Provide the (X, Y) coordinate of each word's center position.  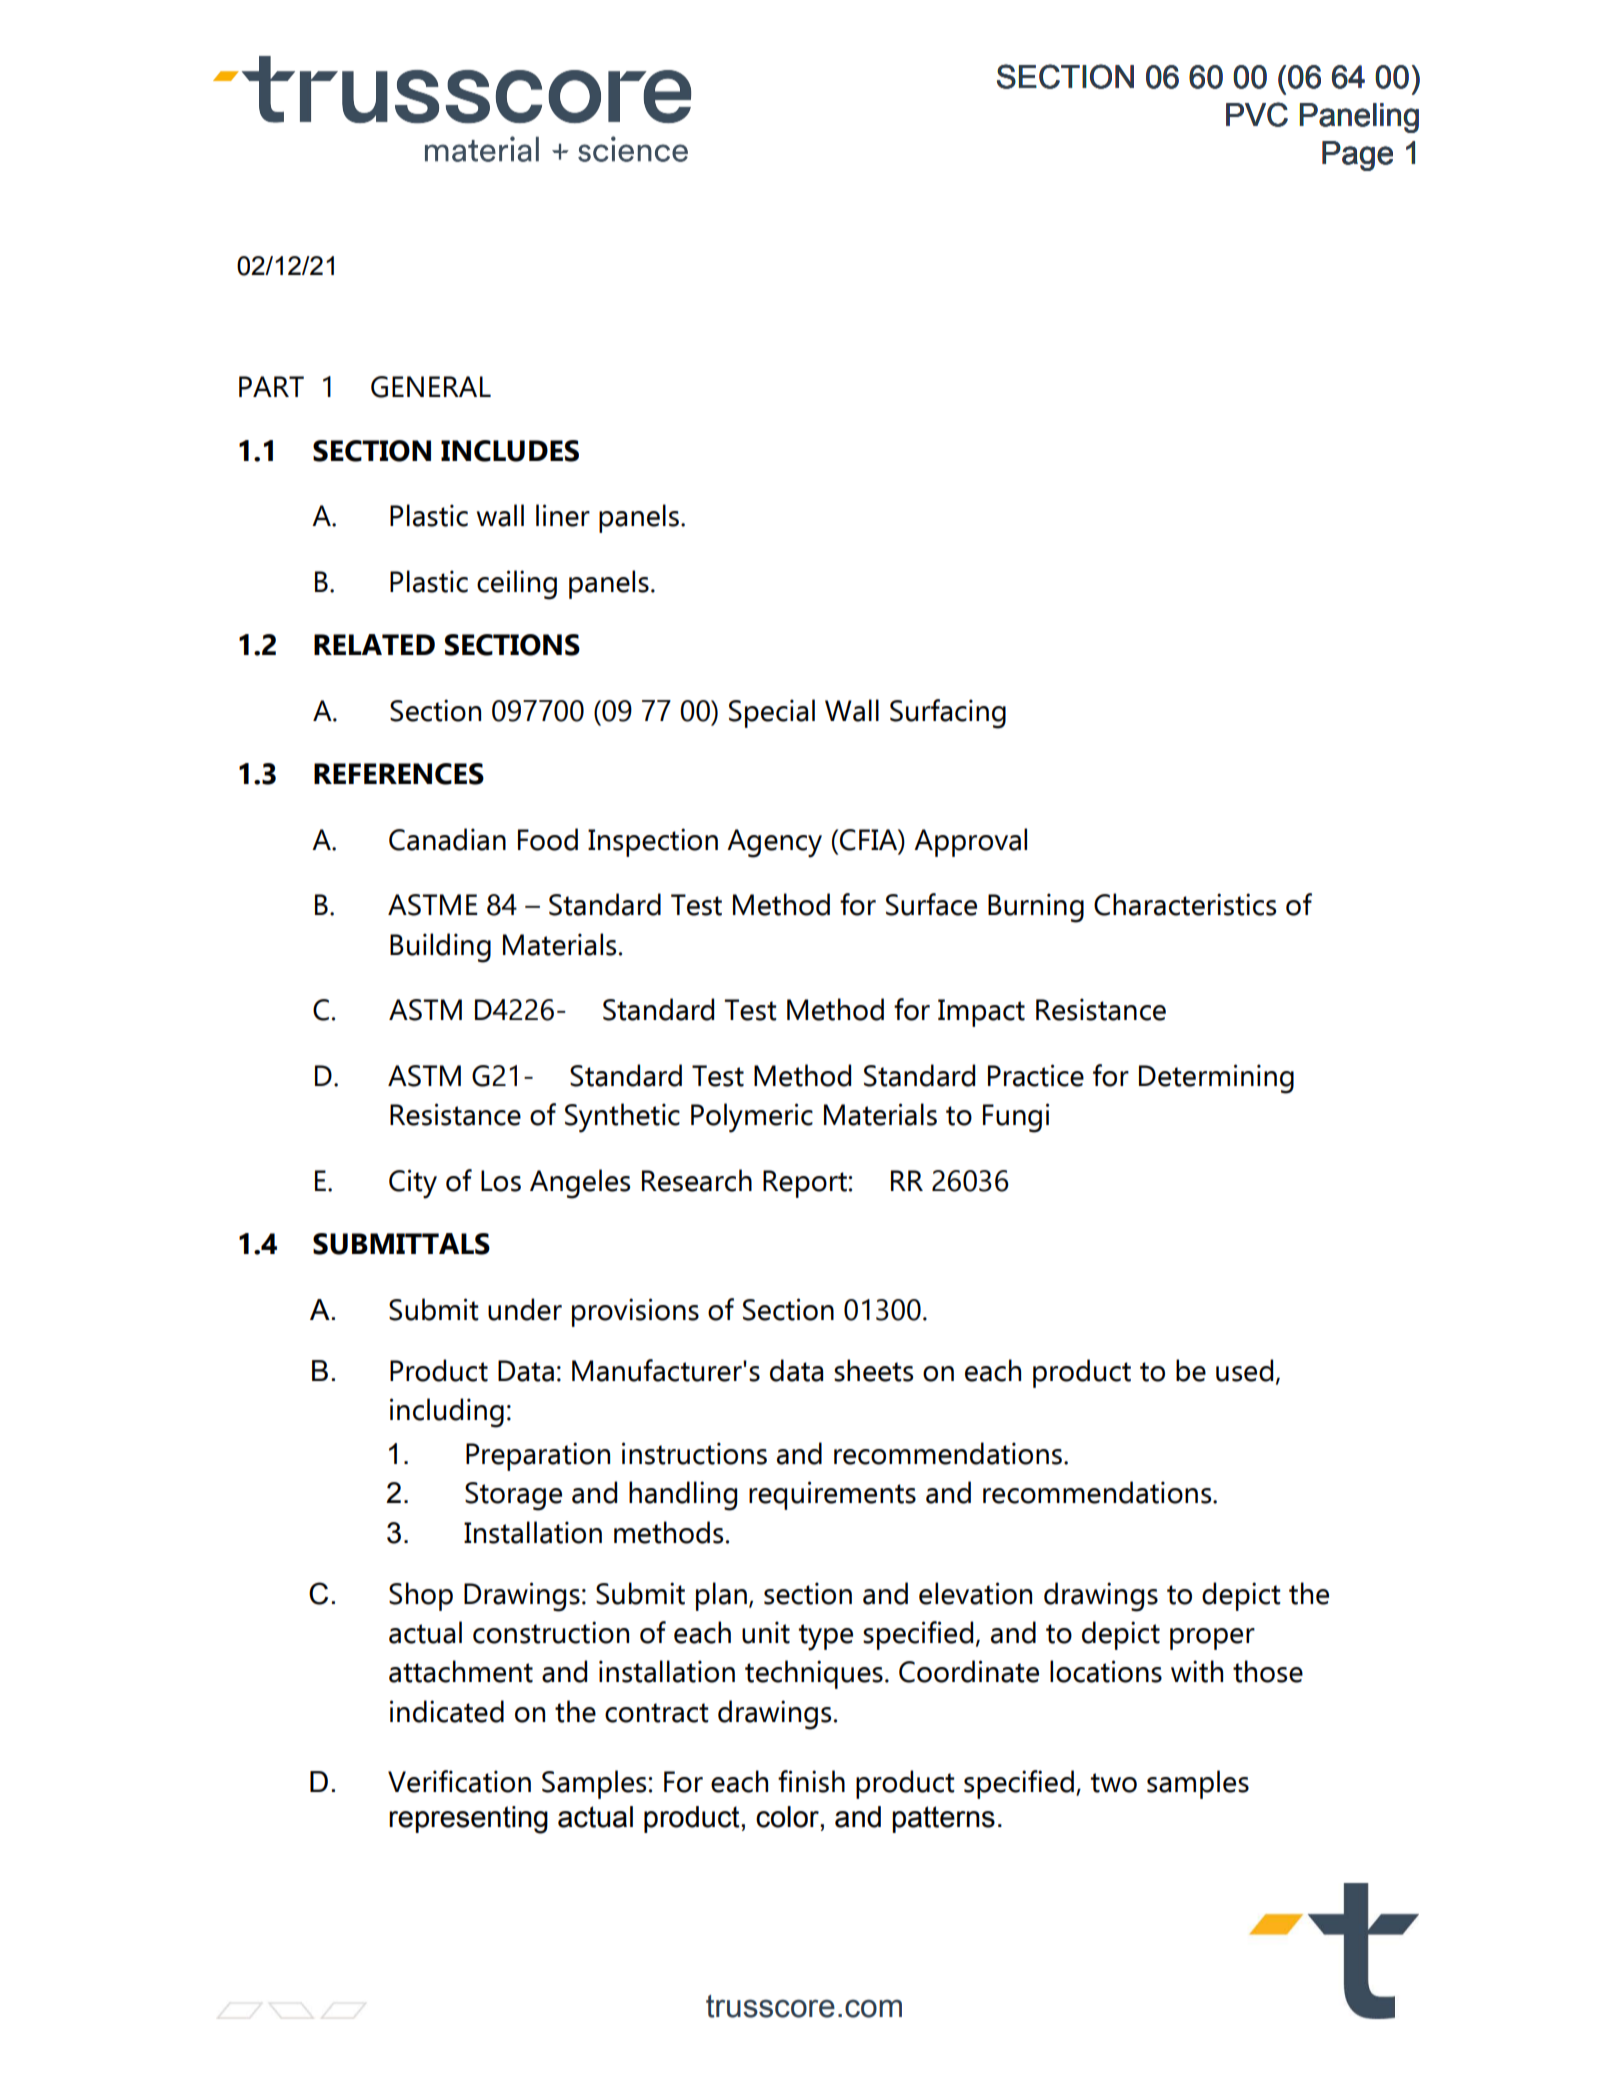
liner (563, 515)
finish (811, 1781)
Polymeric (752, 1118)
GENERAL (431, 387)
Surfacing (948, 714)
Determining (1216, 1079)
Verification (459, 1781)
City (413, 1184)
